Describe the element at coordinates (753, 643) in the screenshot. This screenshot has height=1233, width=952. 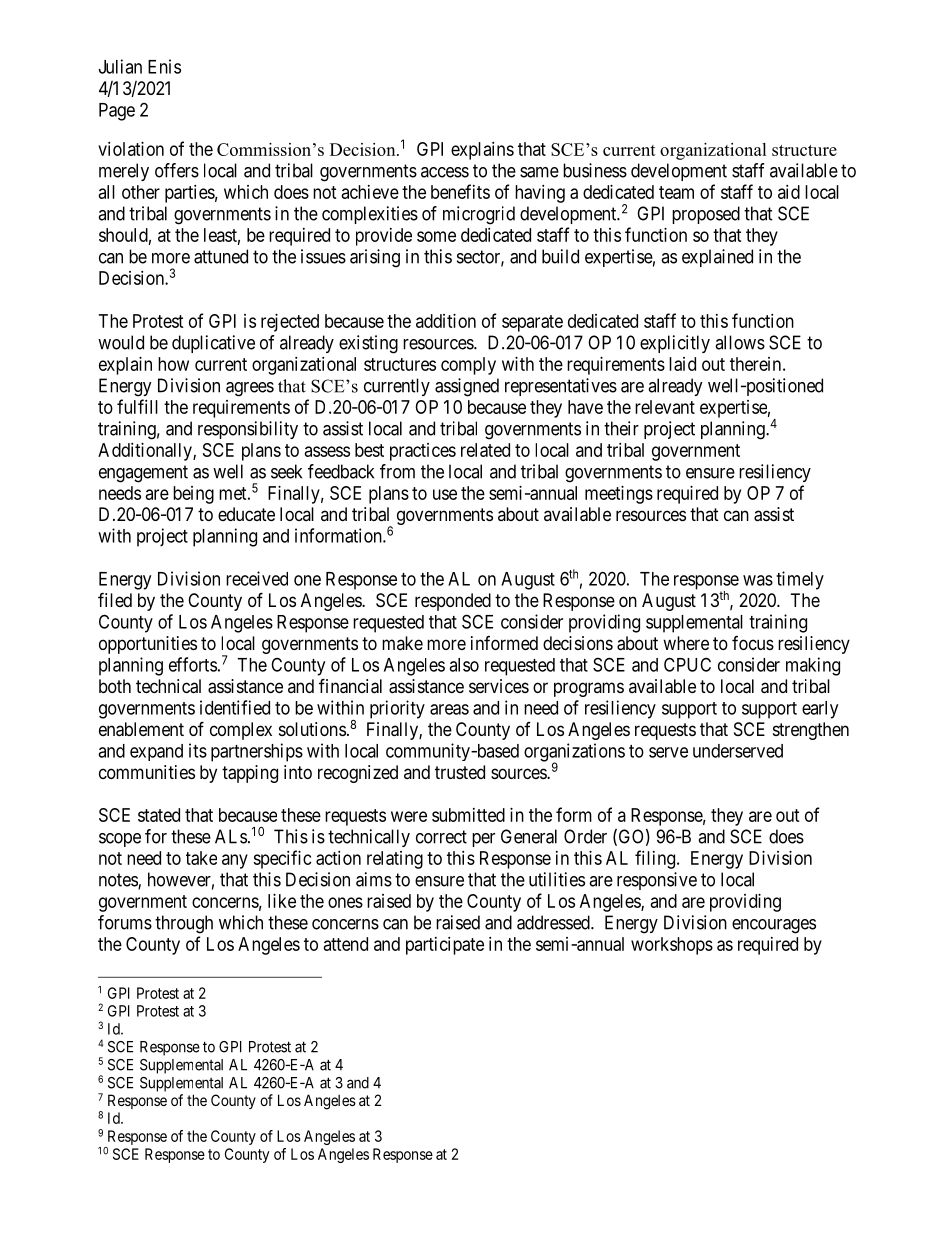
I see `focus` at that location.
